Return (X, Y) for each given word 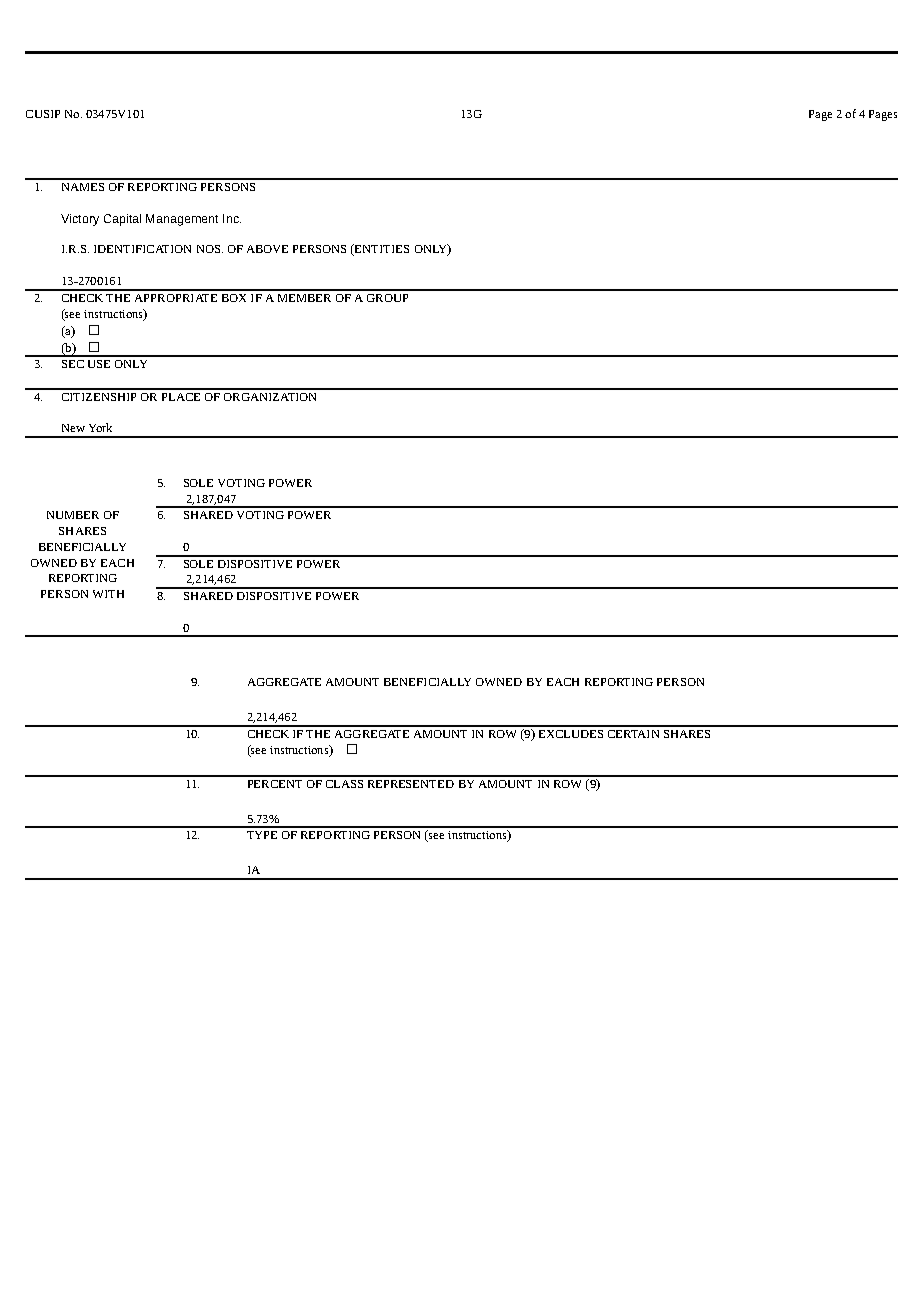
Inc (232, 218)
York (100, 427)
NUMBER (73, 515)
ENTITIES (381, 250)
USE (99, 364)
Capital (122, 220)
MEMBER (304, 298)
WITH (108, 594)
